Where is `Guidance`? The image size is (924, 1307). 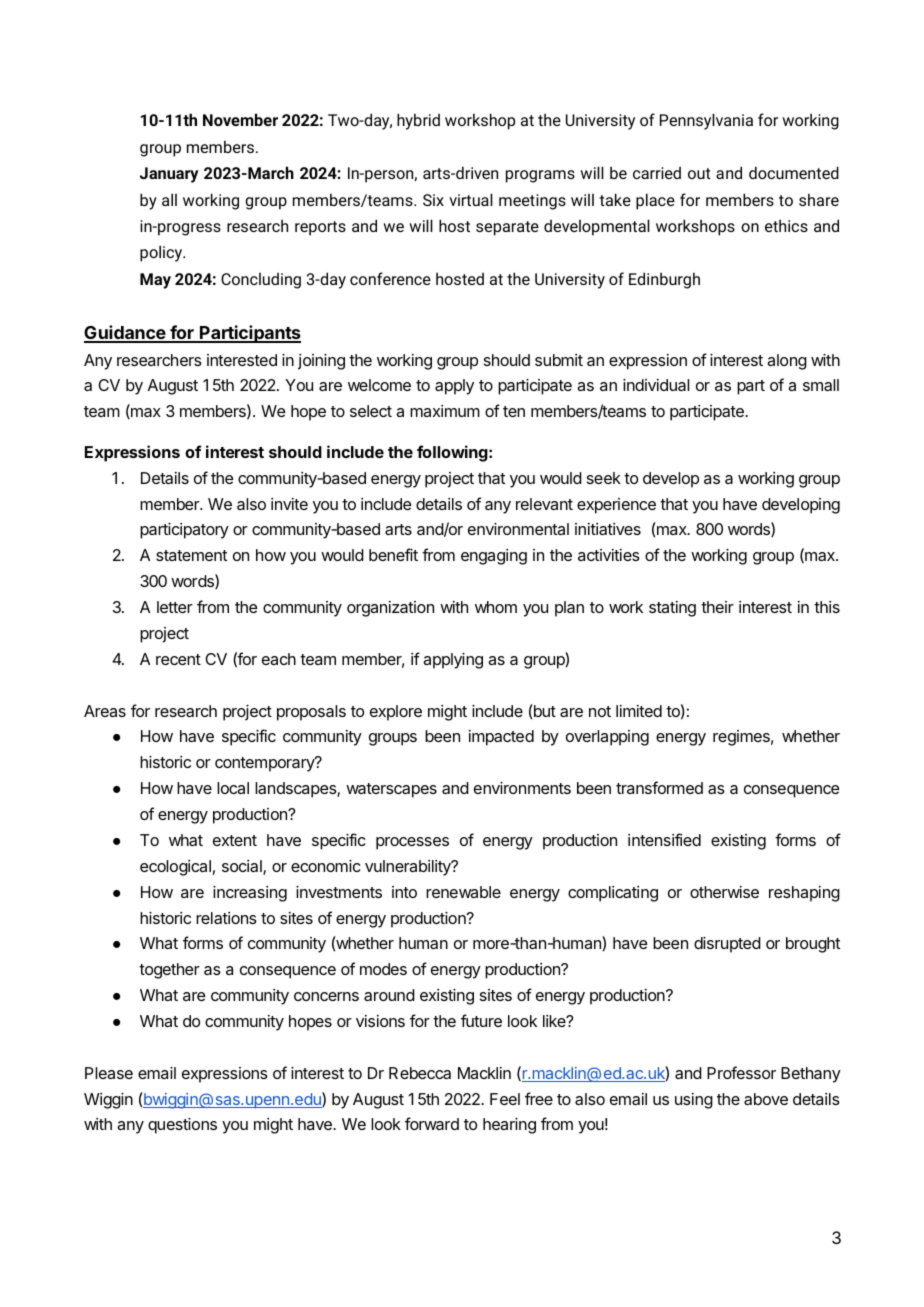
Guidance is located at coordinates (125, 333).
